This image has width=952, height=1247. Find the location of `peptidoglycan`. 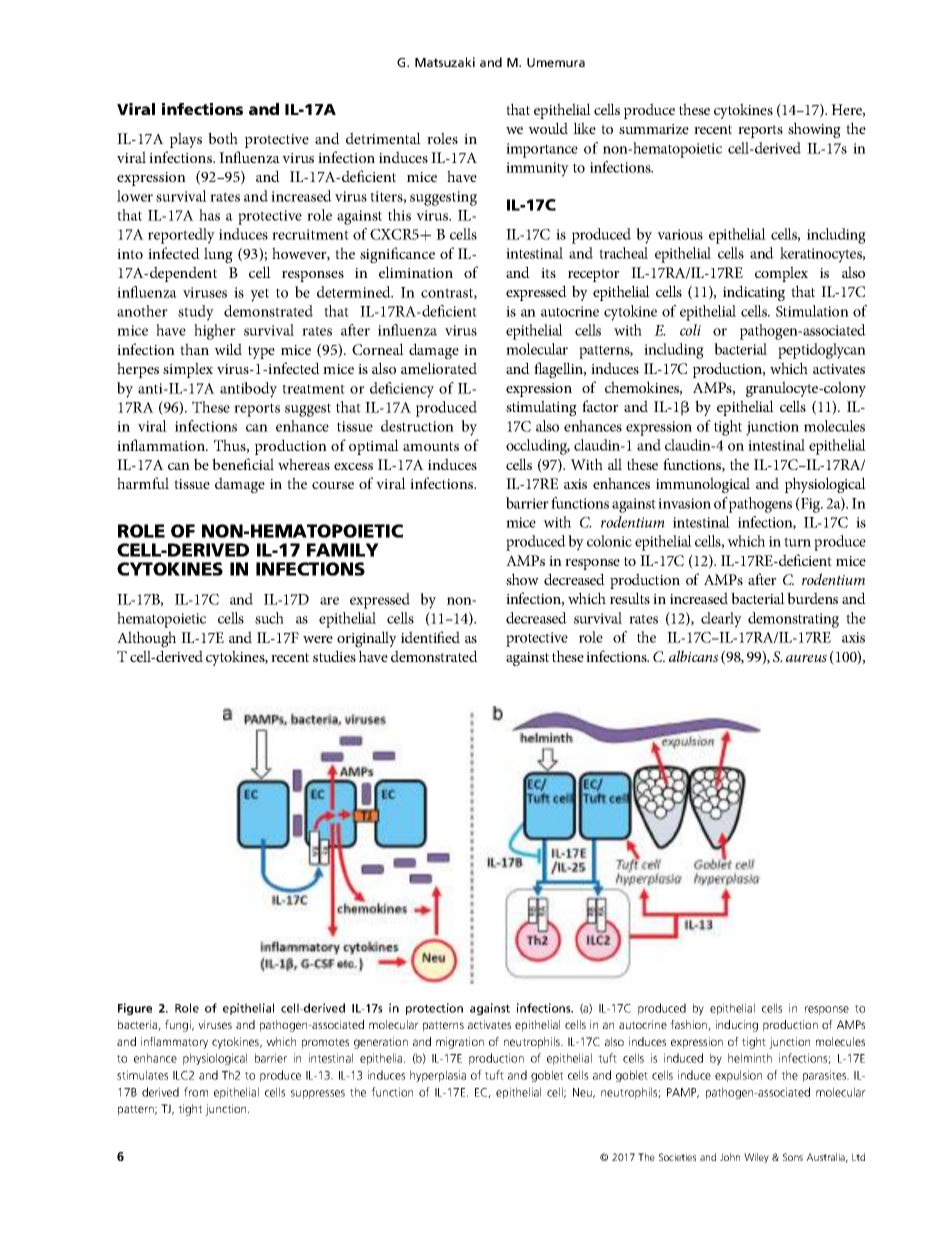

peptidoglycan is located at coordinates (822, 351).
